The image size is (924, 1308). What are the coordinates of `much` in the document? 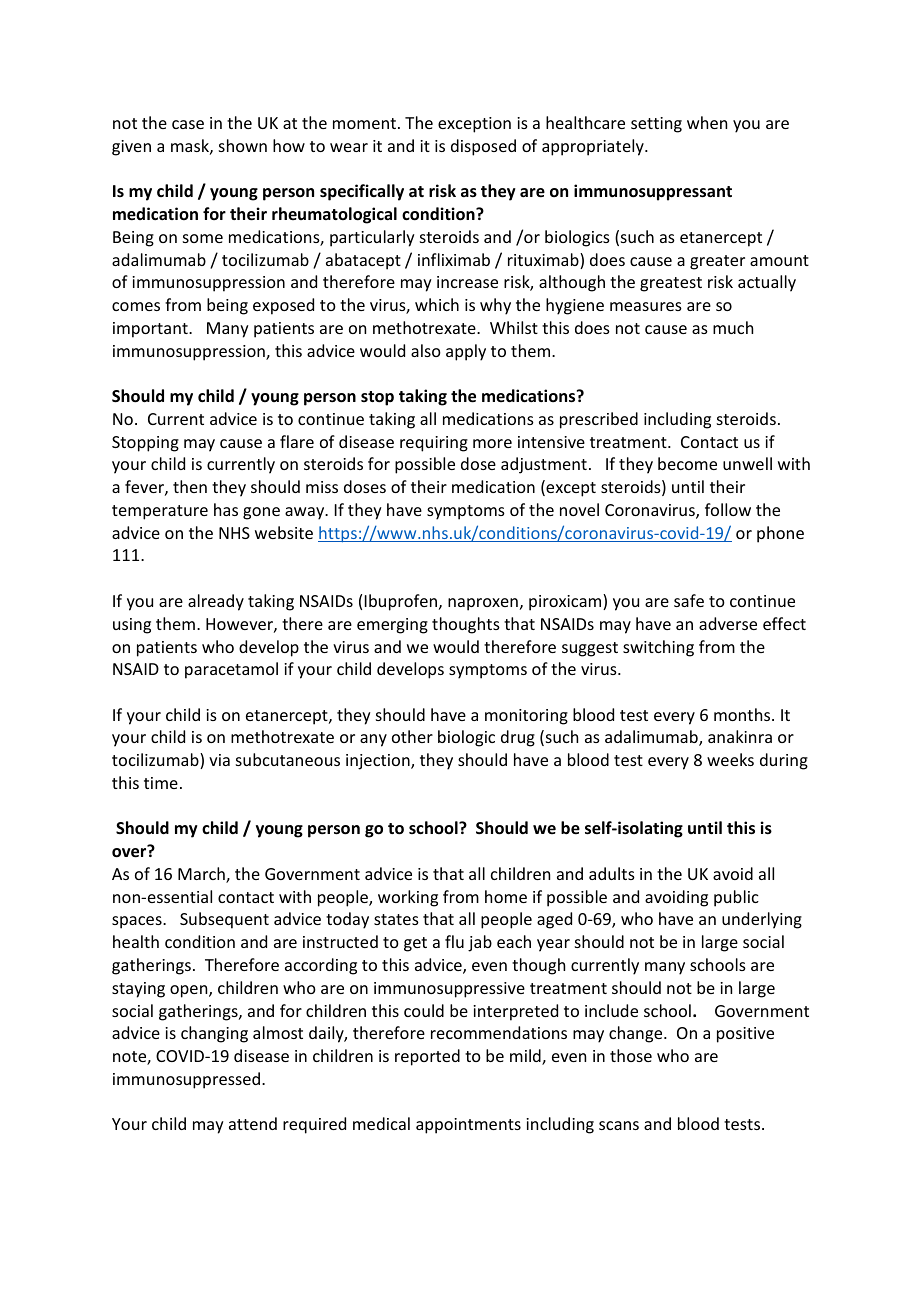 It's located at (733, 327).
